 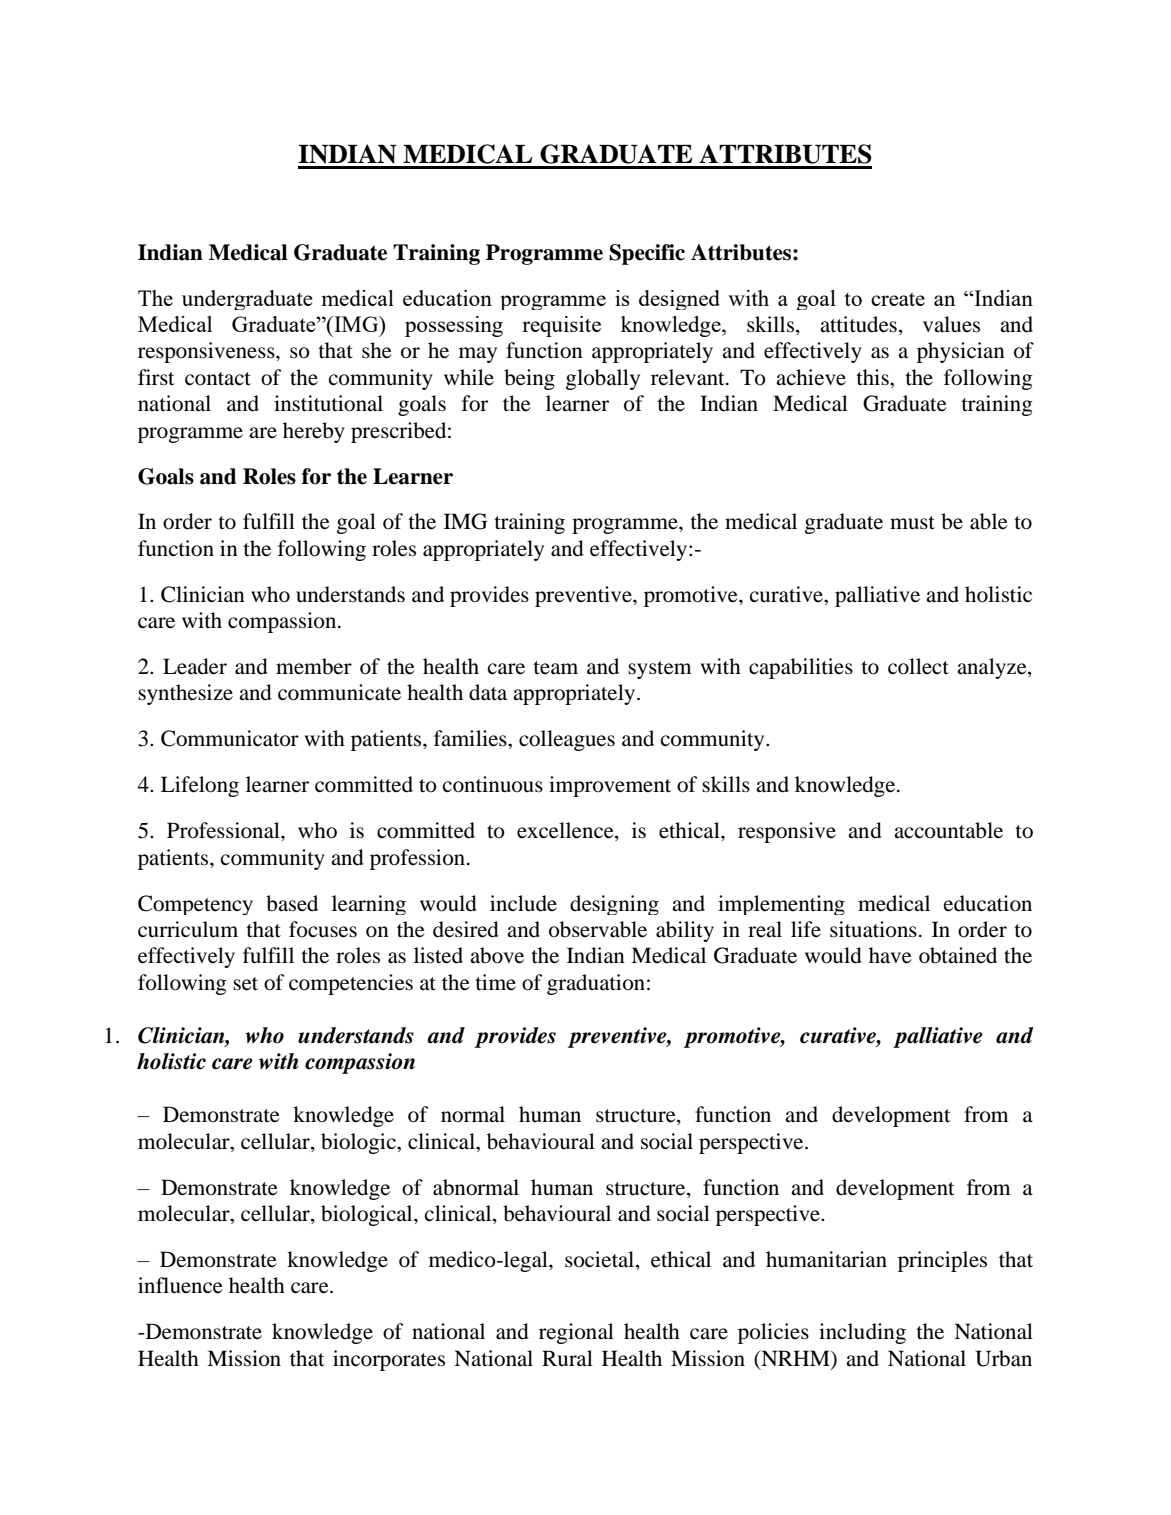 I want to click on graduation, so click(x=596, y=984).
